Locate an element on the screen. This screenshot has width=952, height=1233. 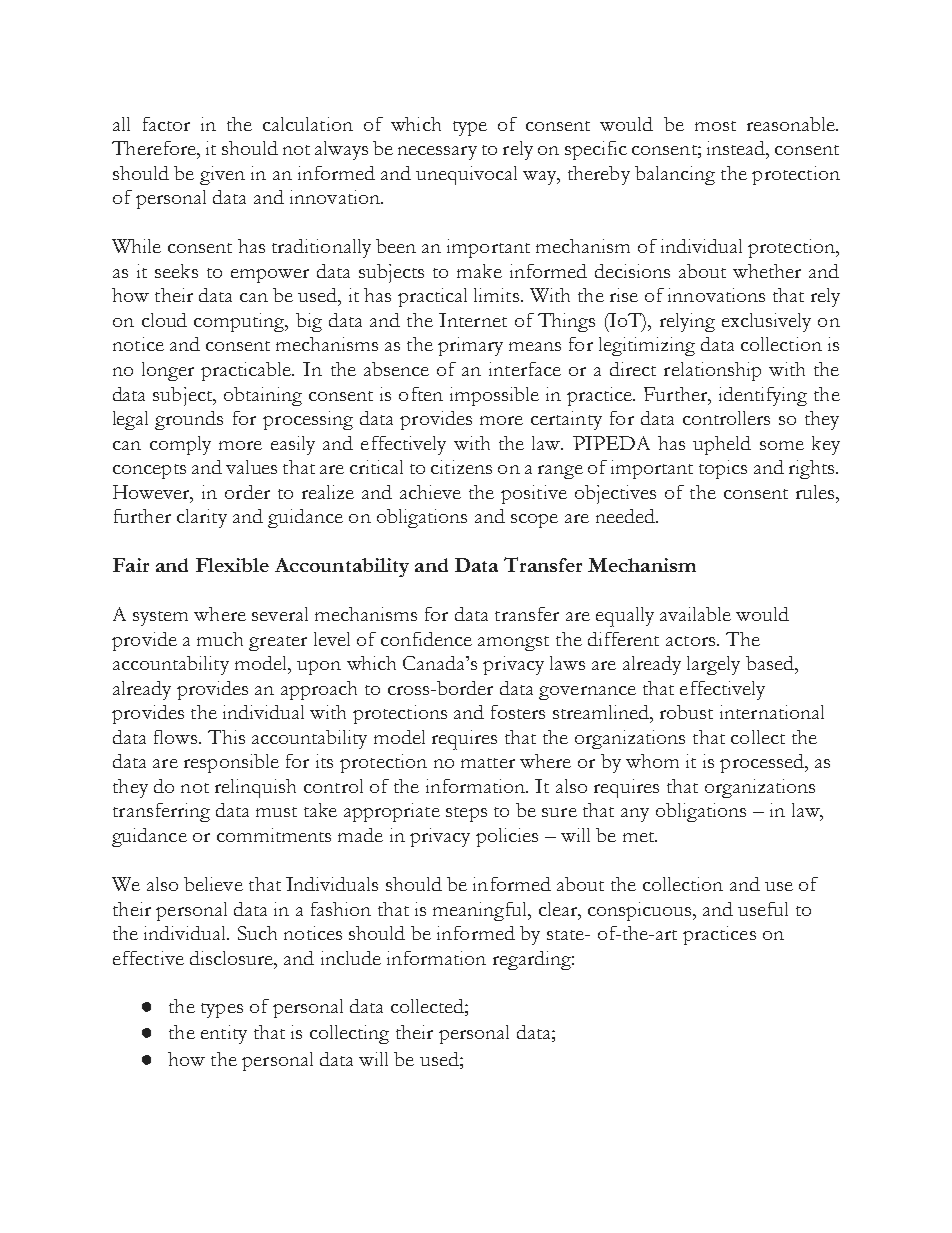
unequivocal is located at coordinates (466, 175).
